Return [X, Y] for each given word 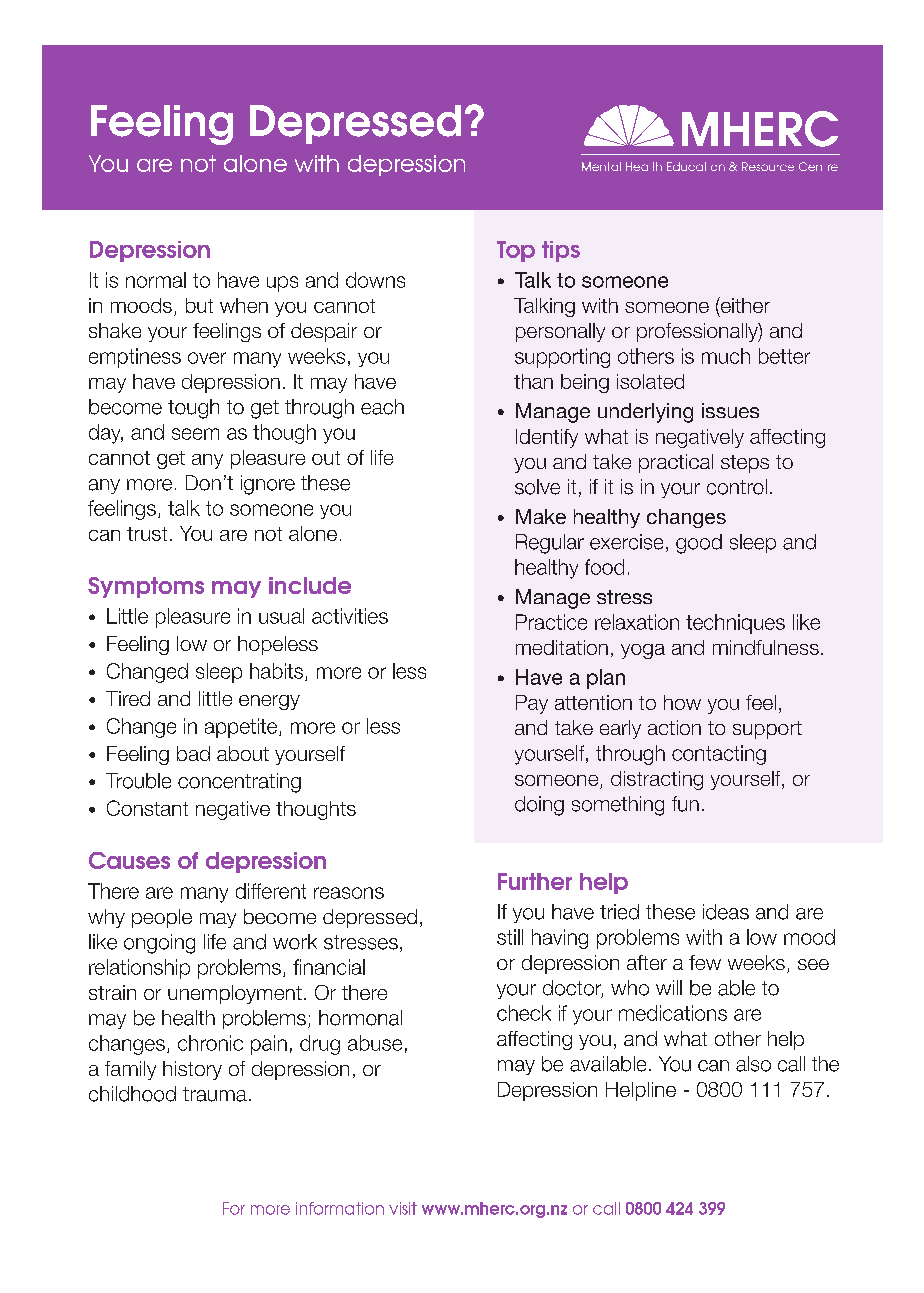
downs [375, 280]
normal [156, 280]
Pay [532, 704]
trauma [215, 1094]
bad [193, 753]
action [674, 727]
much [726, 356]
